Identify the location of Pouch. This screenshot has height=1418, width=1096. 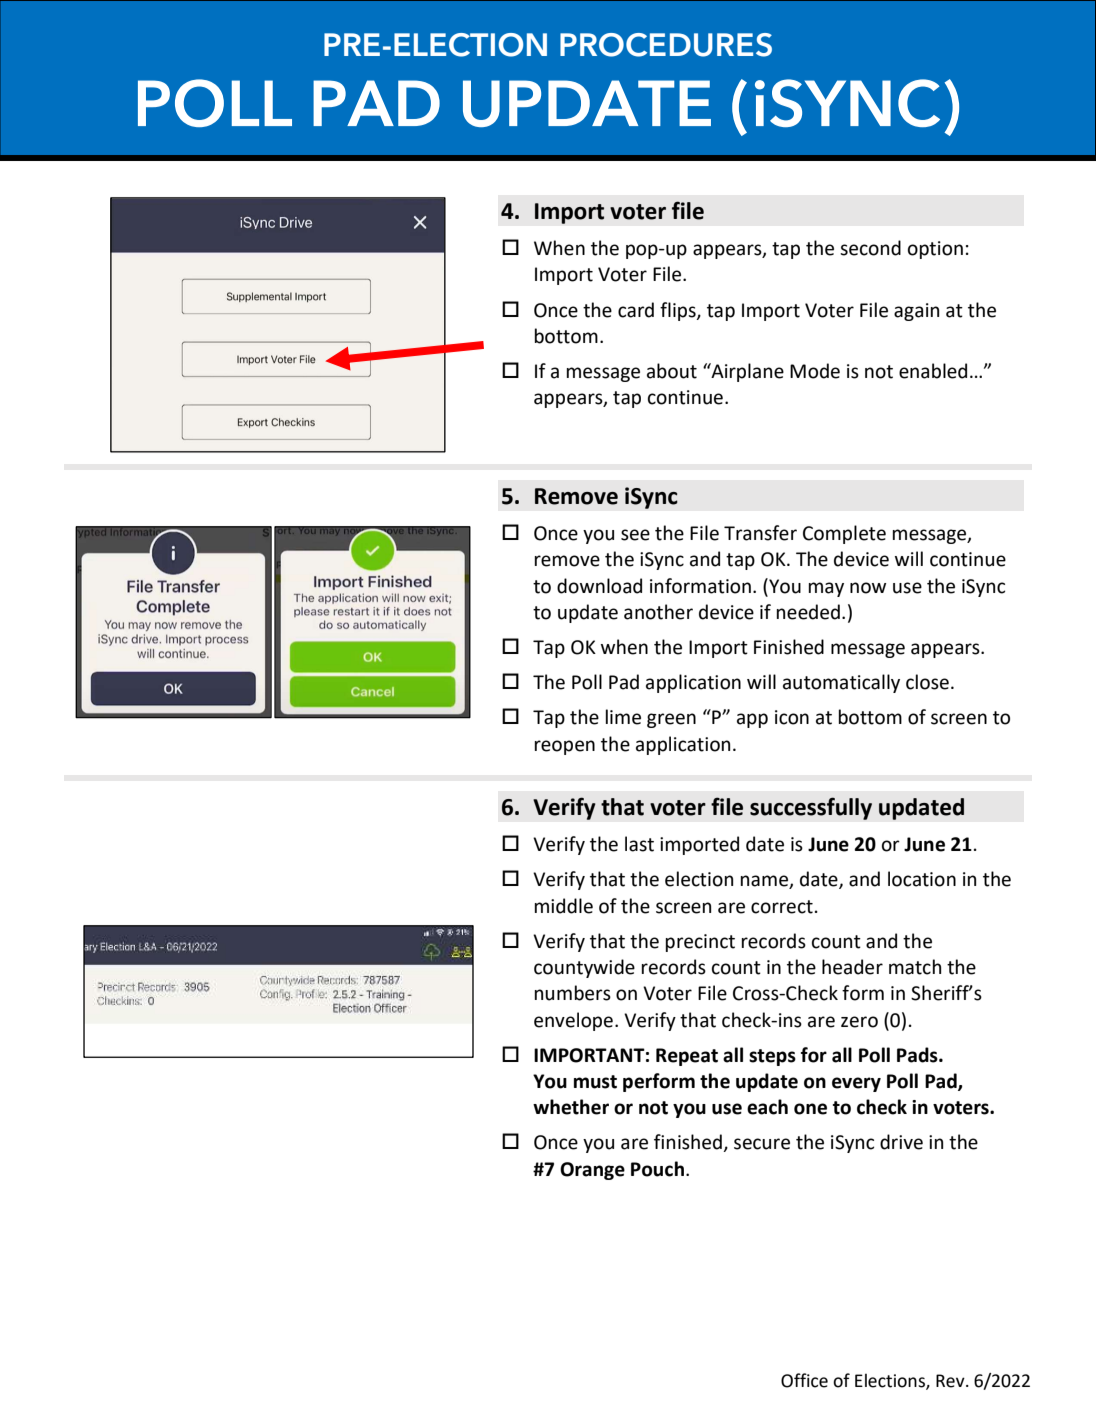
(657, 1169).
